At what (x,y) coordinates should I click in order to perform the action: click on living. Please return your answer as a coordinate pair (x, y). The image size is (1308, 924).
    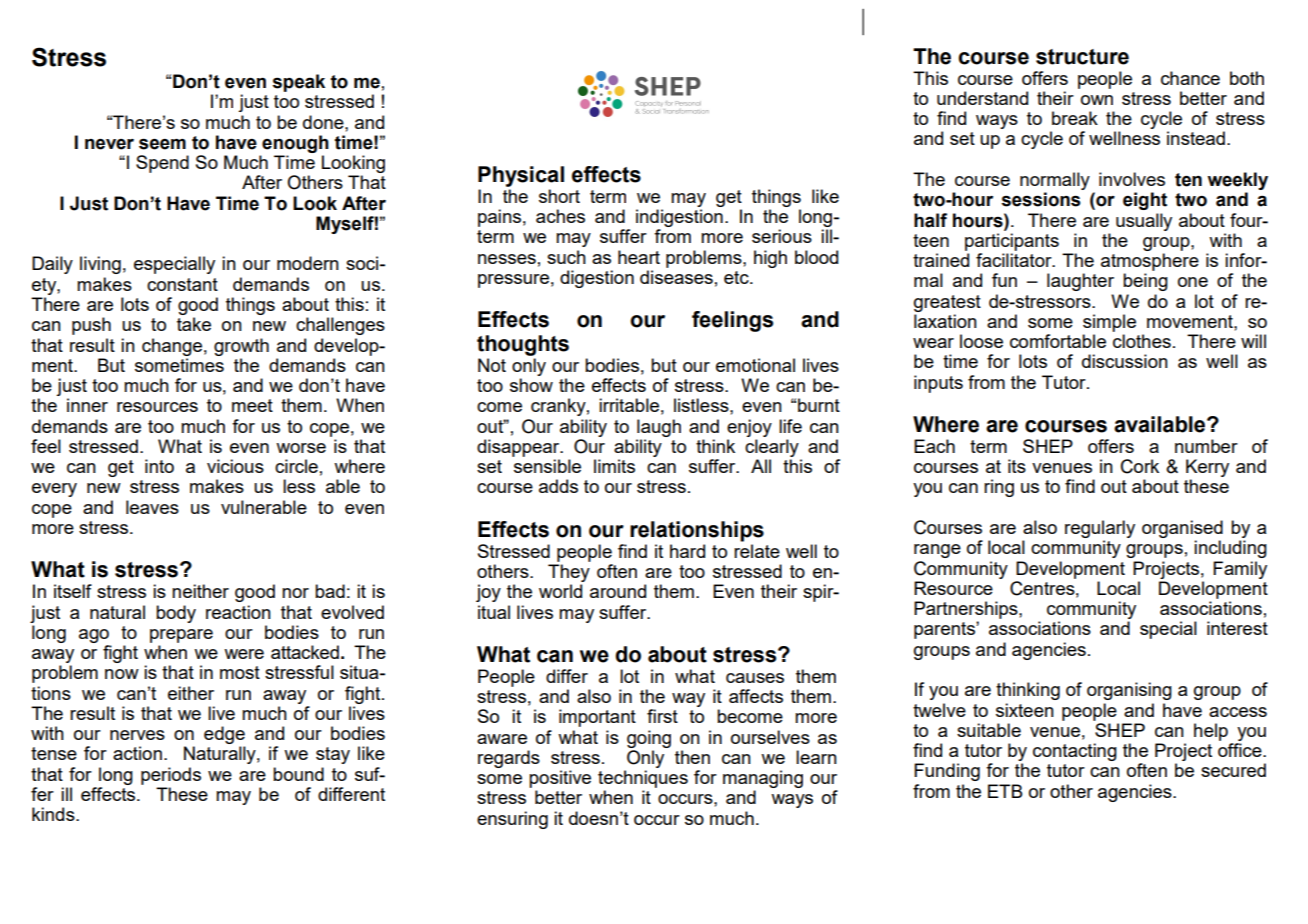
    Looking at the image, I should click on (100, 265).
